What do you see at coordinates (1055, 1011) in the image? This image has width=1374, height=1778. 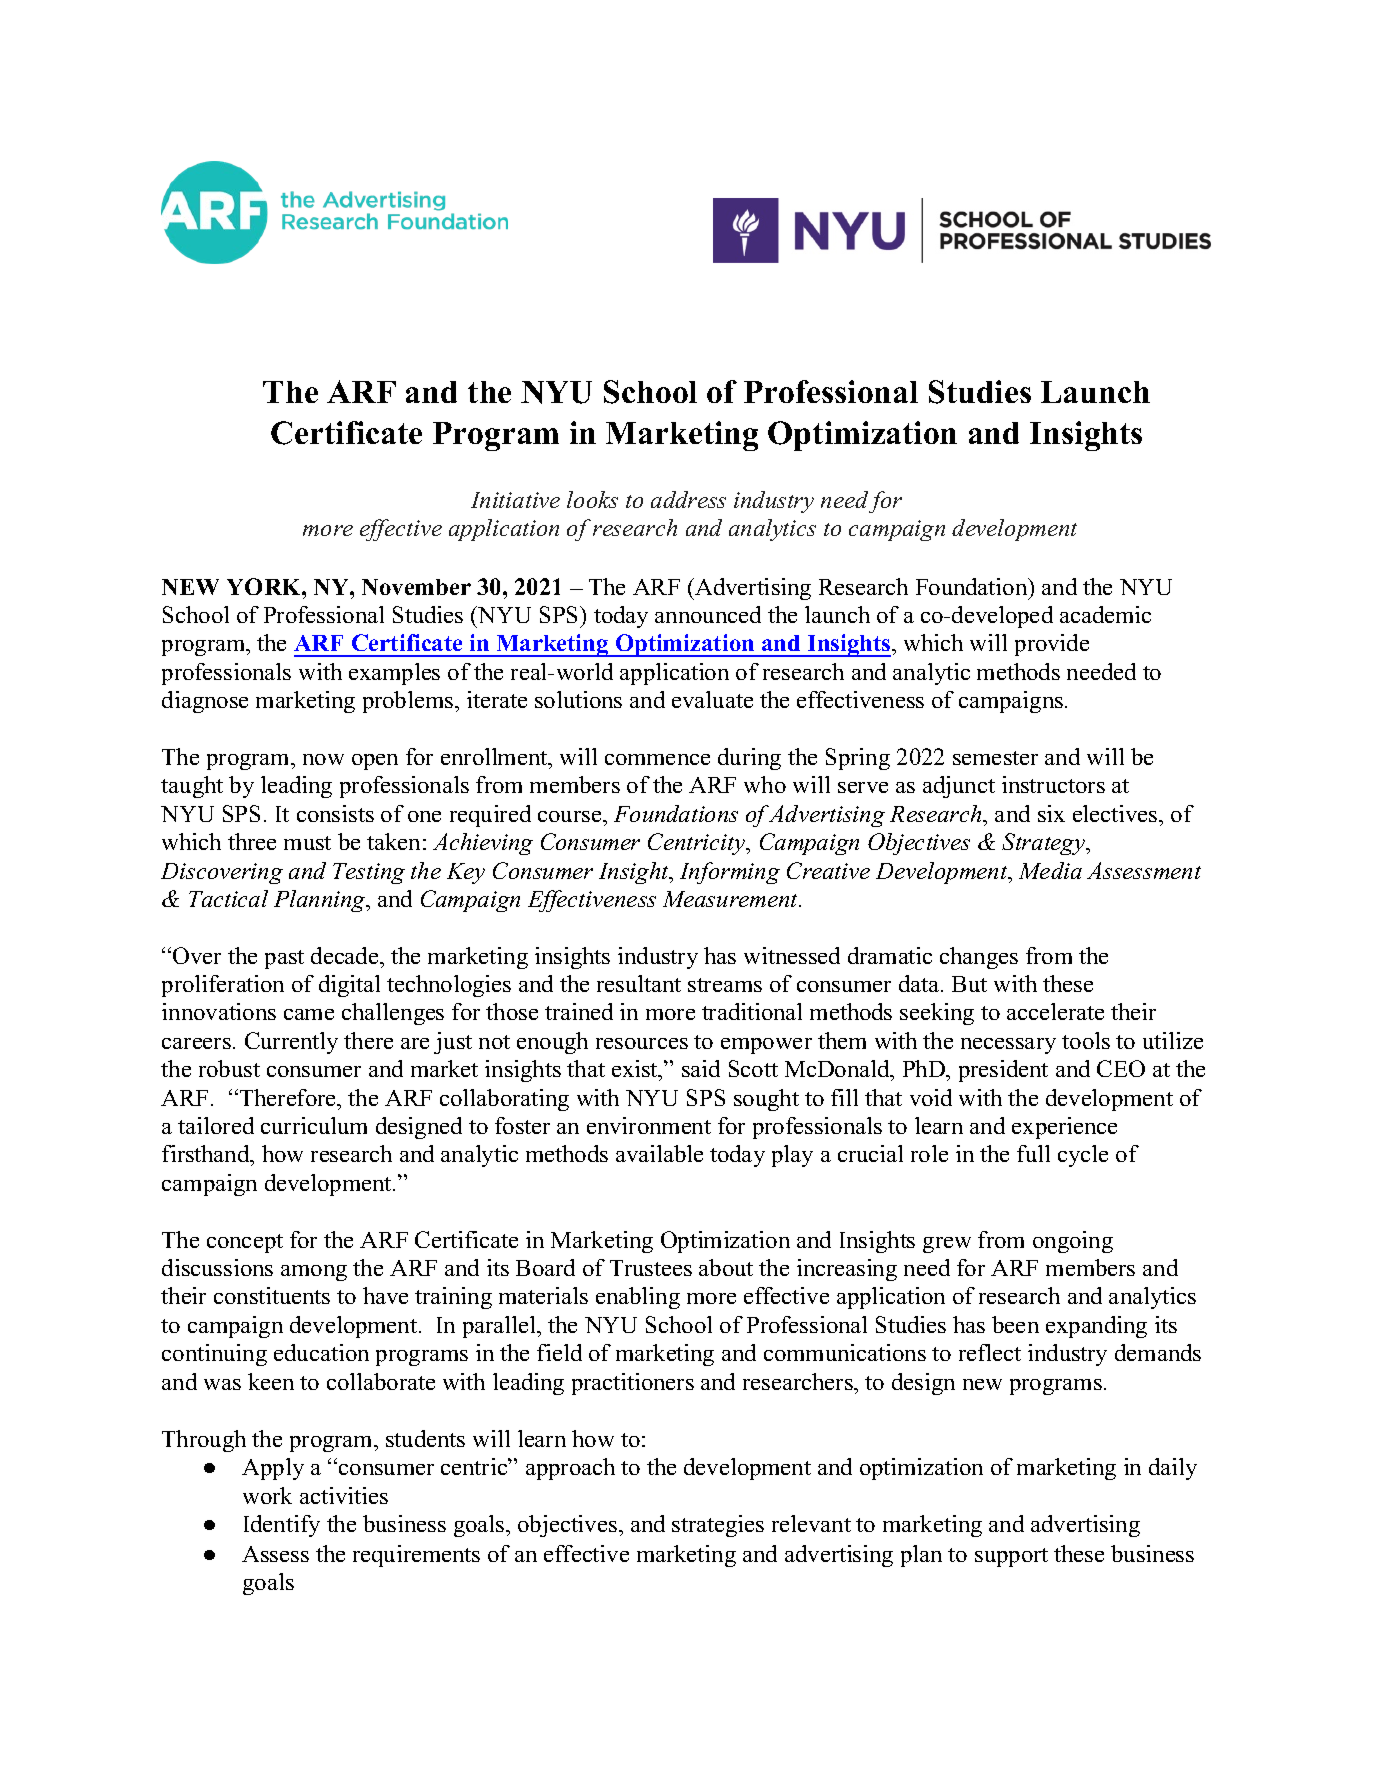 I see `accelerate` at bounding box center [1055, 1011].
